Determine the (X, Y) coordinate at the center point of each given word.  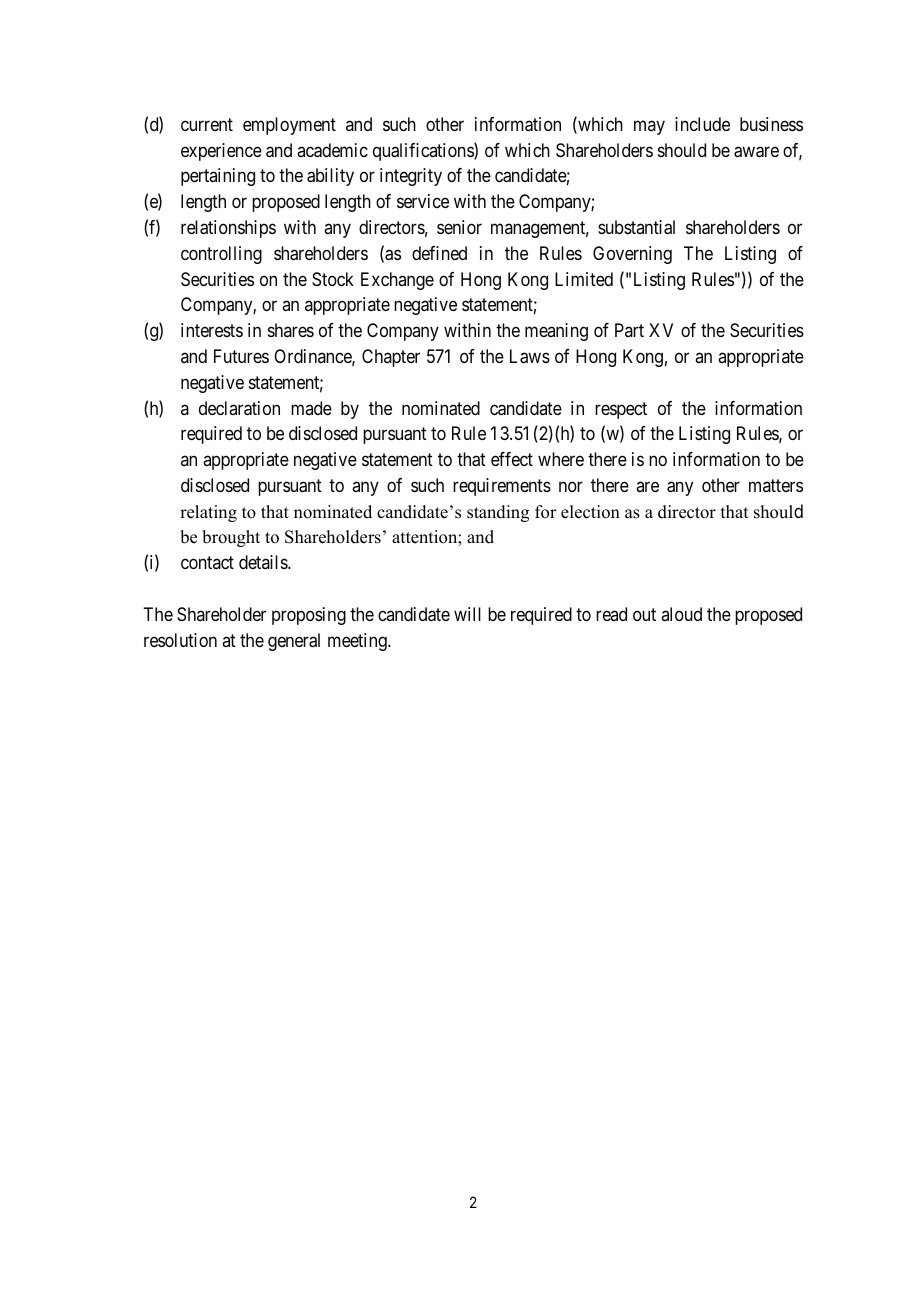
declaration (239, 408)
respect (621, 410)
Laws (530, 356)
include (702, 124)
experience (221, 152)
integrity (411, 177)
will (467, 614)
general (294, 642)
